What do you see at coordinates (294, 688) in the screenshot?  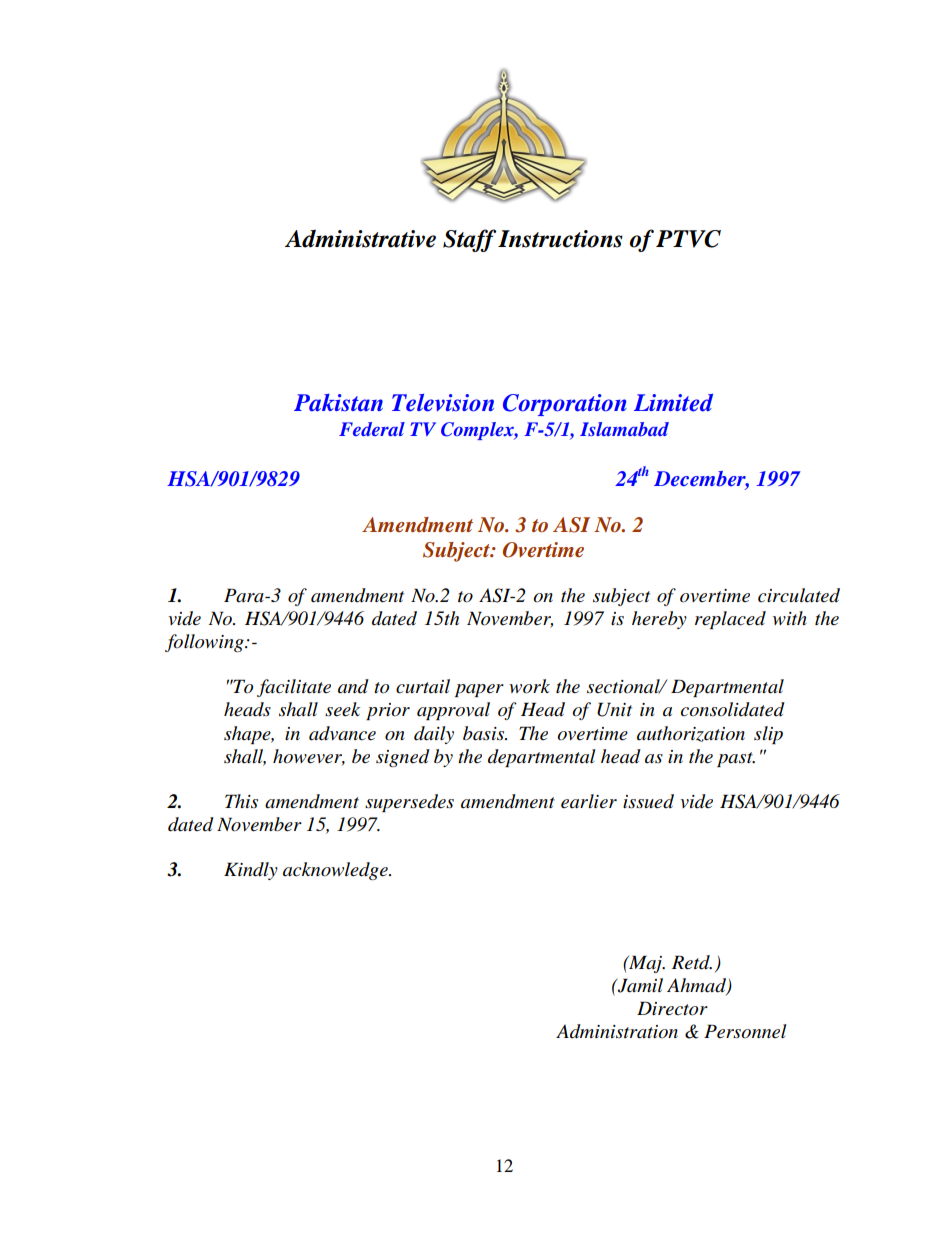 I see `facilitate` at bounding box center [294, 688].
